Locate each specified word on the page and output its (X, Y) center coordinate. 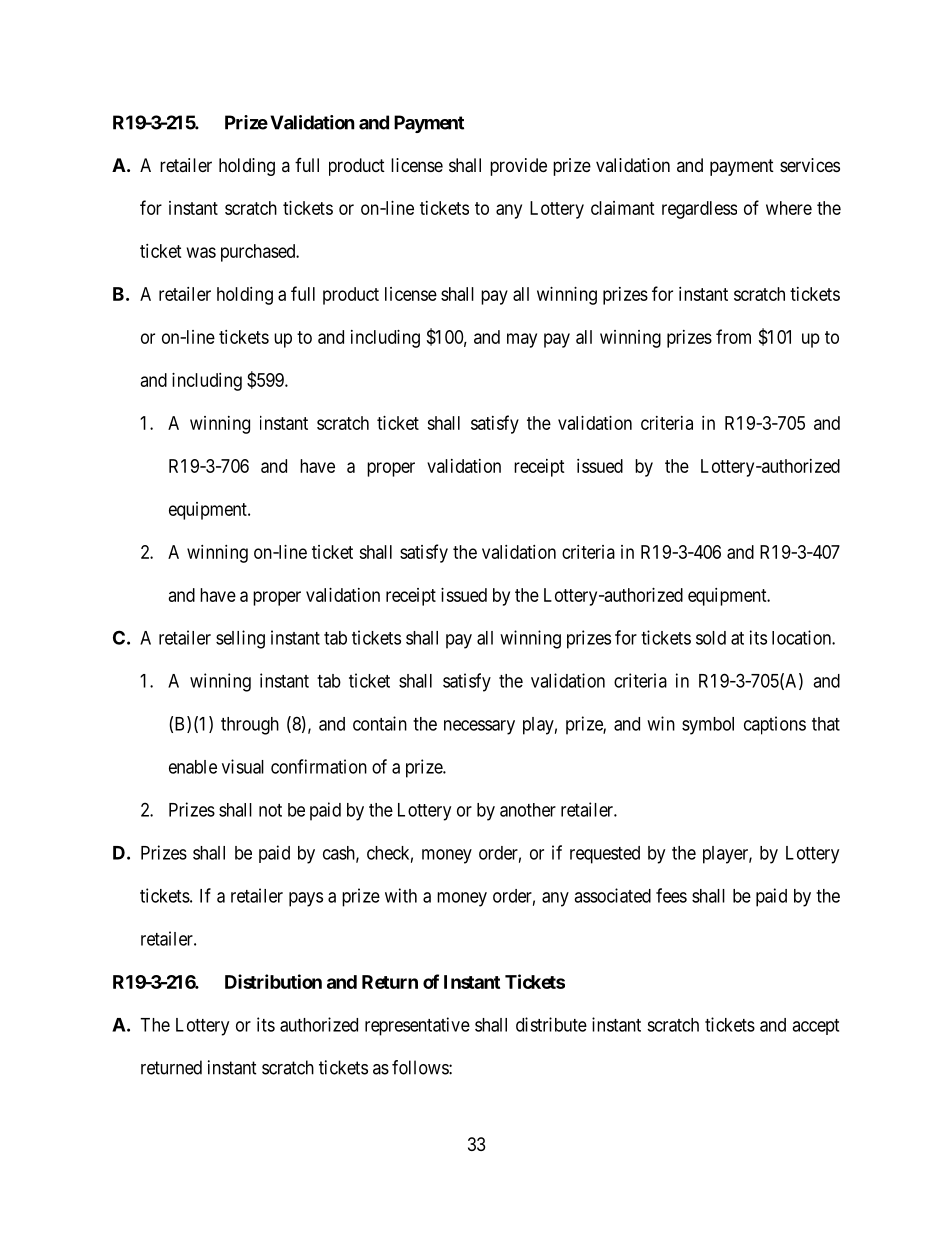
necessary (479, 727)
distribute (551, 1024)
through (250, 726)
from (733, 336)
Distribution (273, 981)
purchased (259, 253)
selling (240, 639)
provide (518, 167)
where (789, 208)
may (522, 340)
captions (775, 725)
